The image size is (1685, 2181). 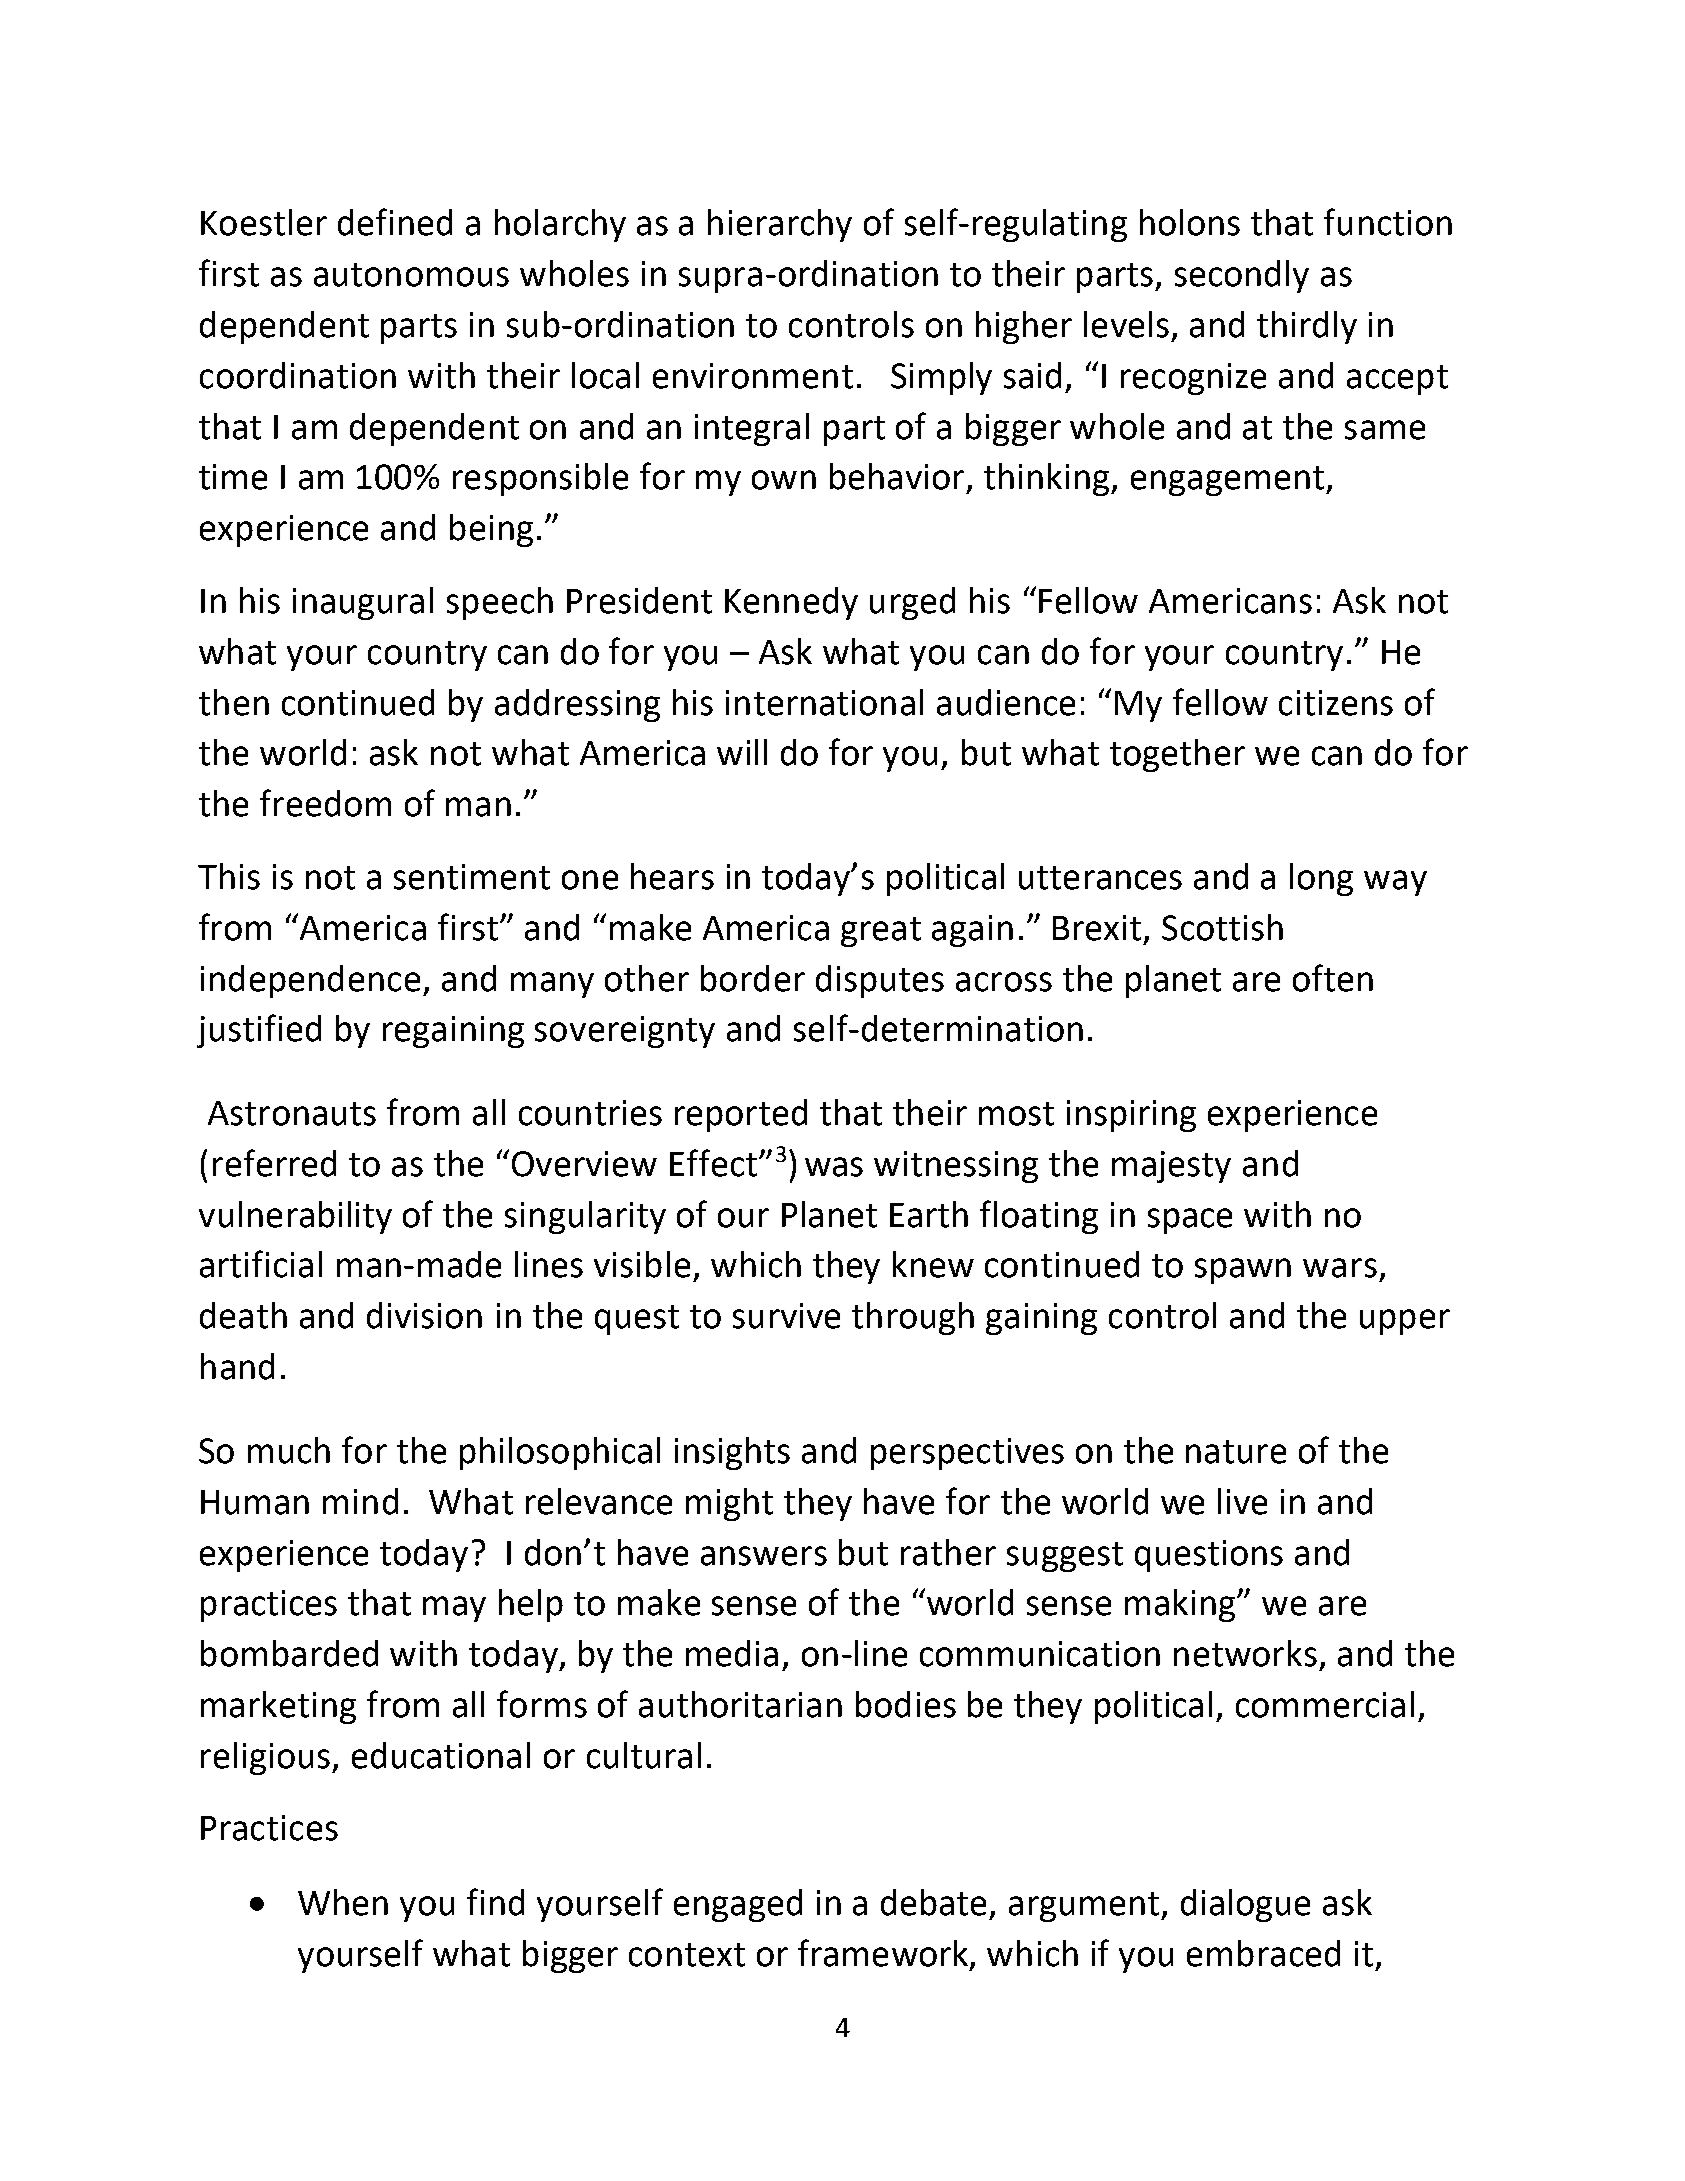 What do you see at coordinates (1321, 879) in the screenshot?
I see `long` at bounding box center [1321, 879].
